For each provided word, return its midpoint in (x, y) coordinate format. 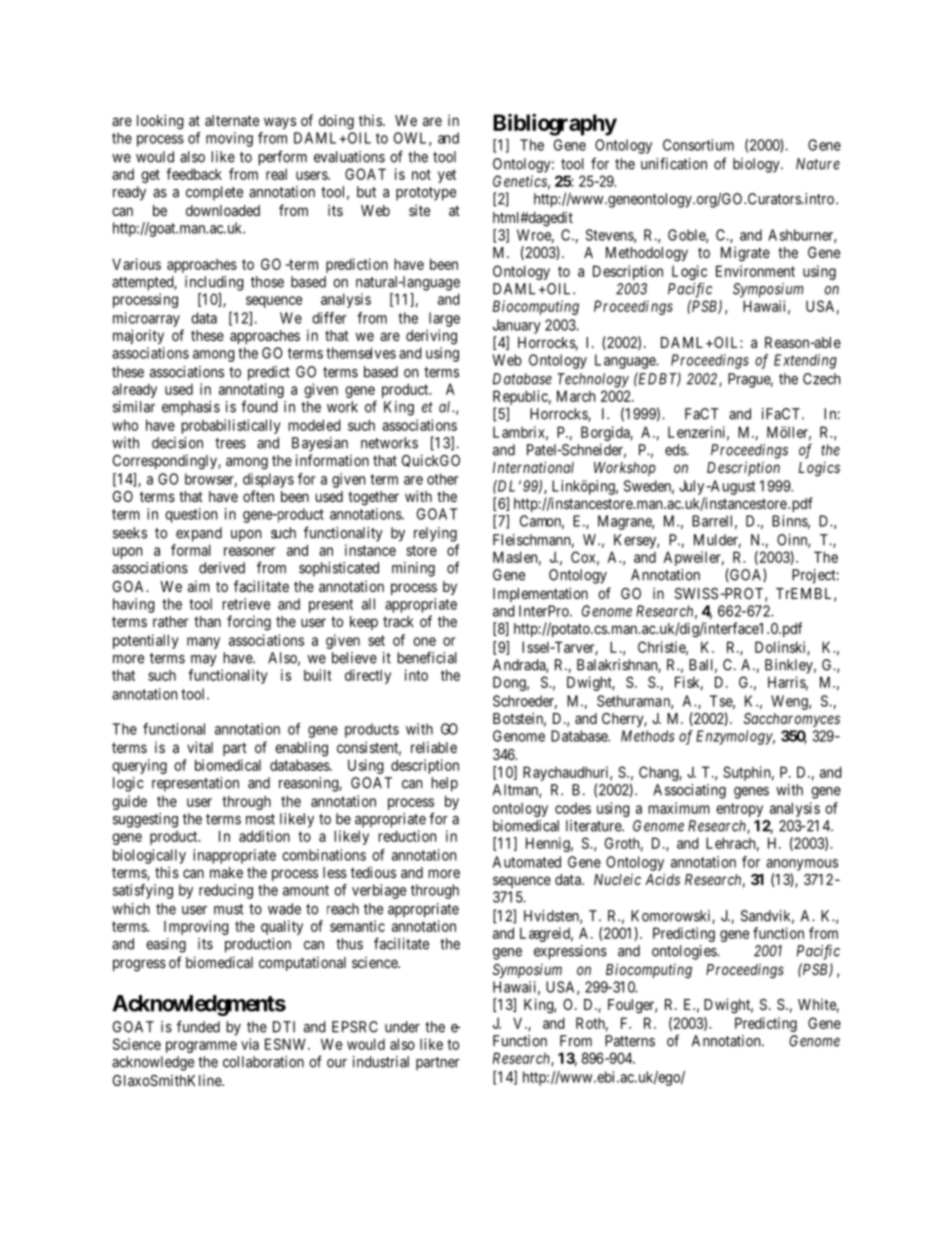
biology (757, 165)
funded (198, 1026)
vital (200, 747)
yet (447, 176)
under (402, 1027)
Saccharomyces (792, 720)
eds (676, 450)
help (444, 784)
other (443, 479)
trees (230, 443)
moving (229, 139)
